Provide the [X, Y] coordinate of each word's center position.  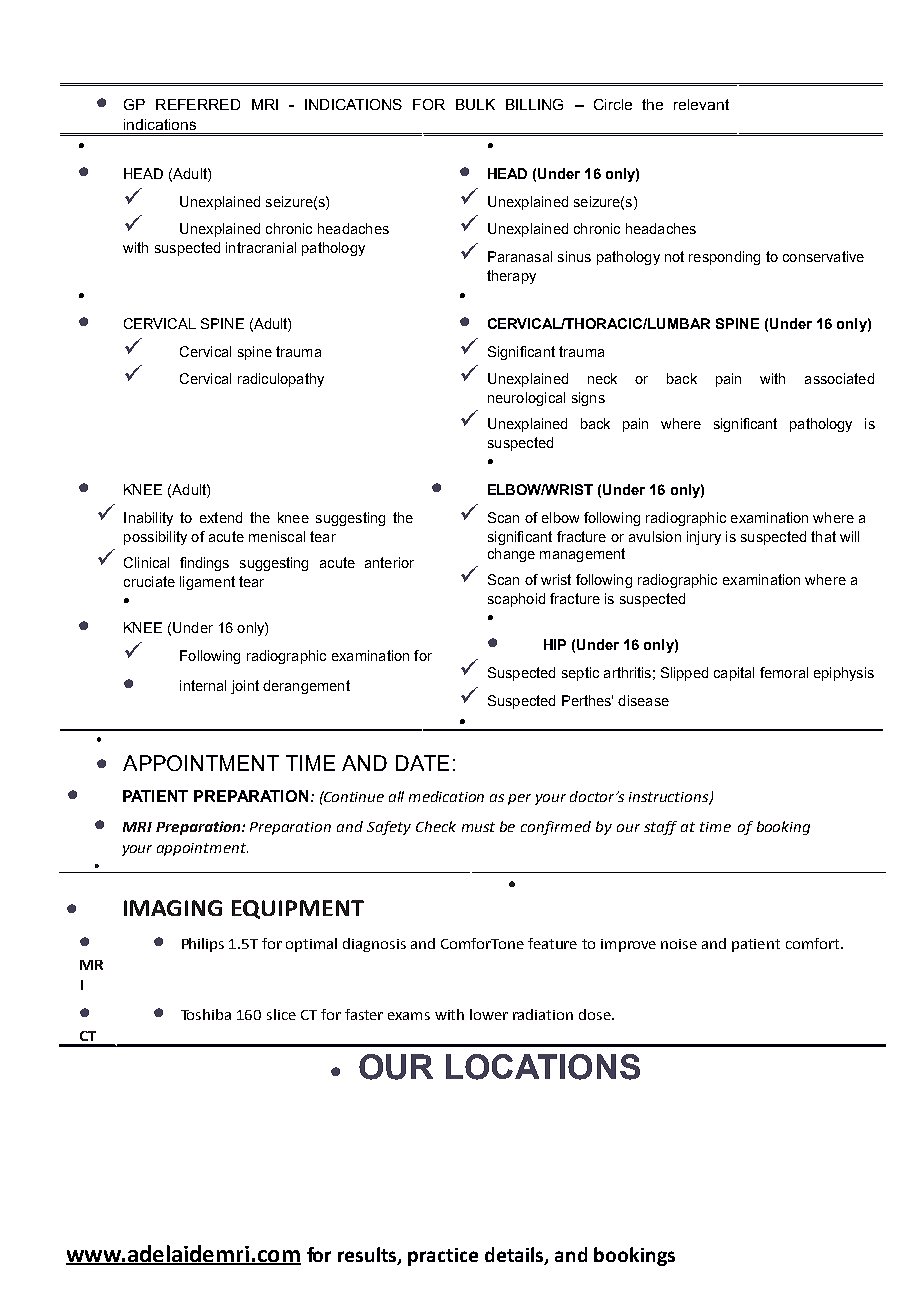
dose [596, 1014]
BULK [475, 104]
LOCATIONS [543, 1067]
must [478, 827]
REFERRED [198, 104]
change [511, 555]
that [823, 536]
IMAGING [173, 908]
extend [221, 517]
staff [660, 828]
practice [443, 1257]
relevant [701, 104]
